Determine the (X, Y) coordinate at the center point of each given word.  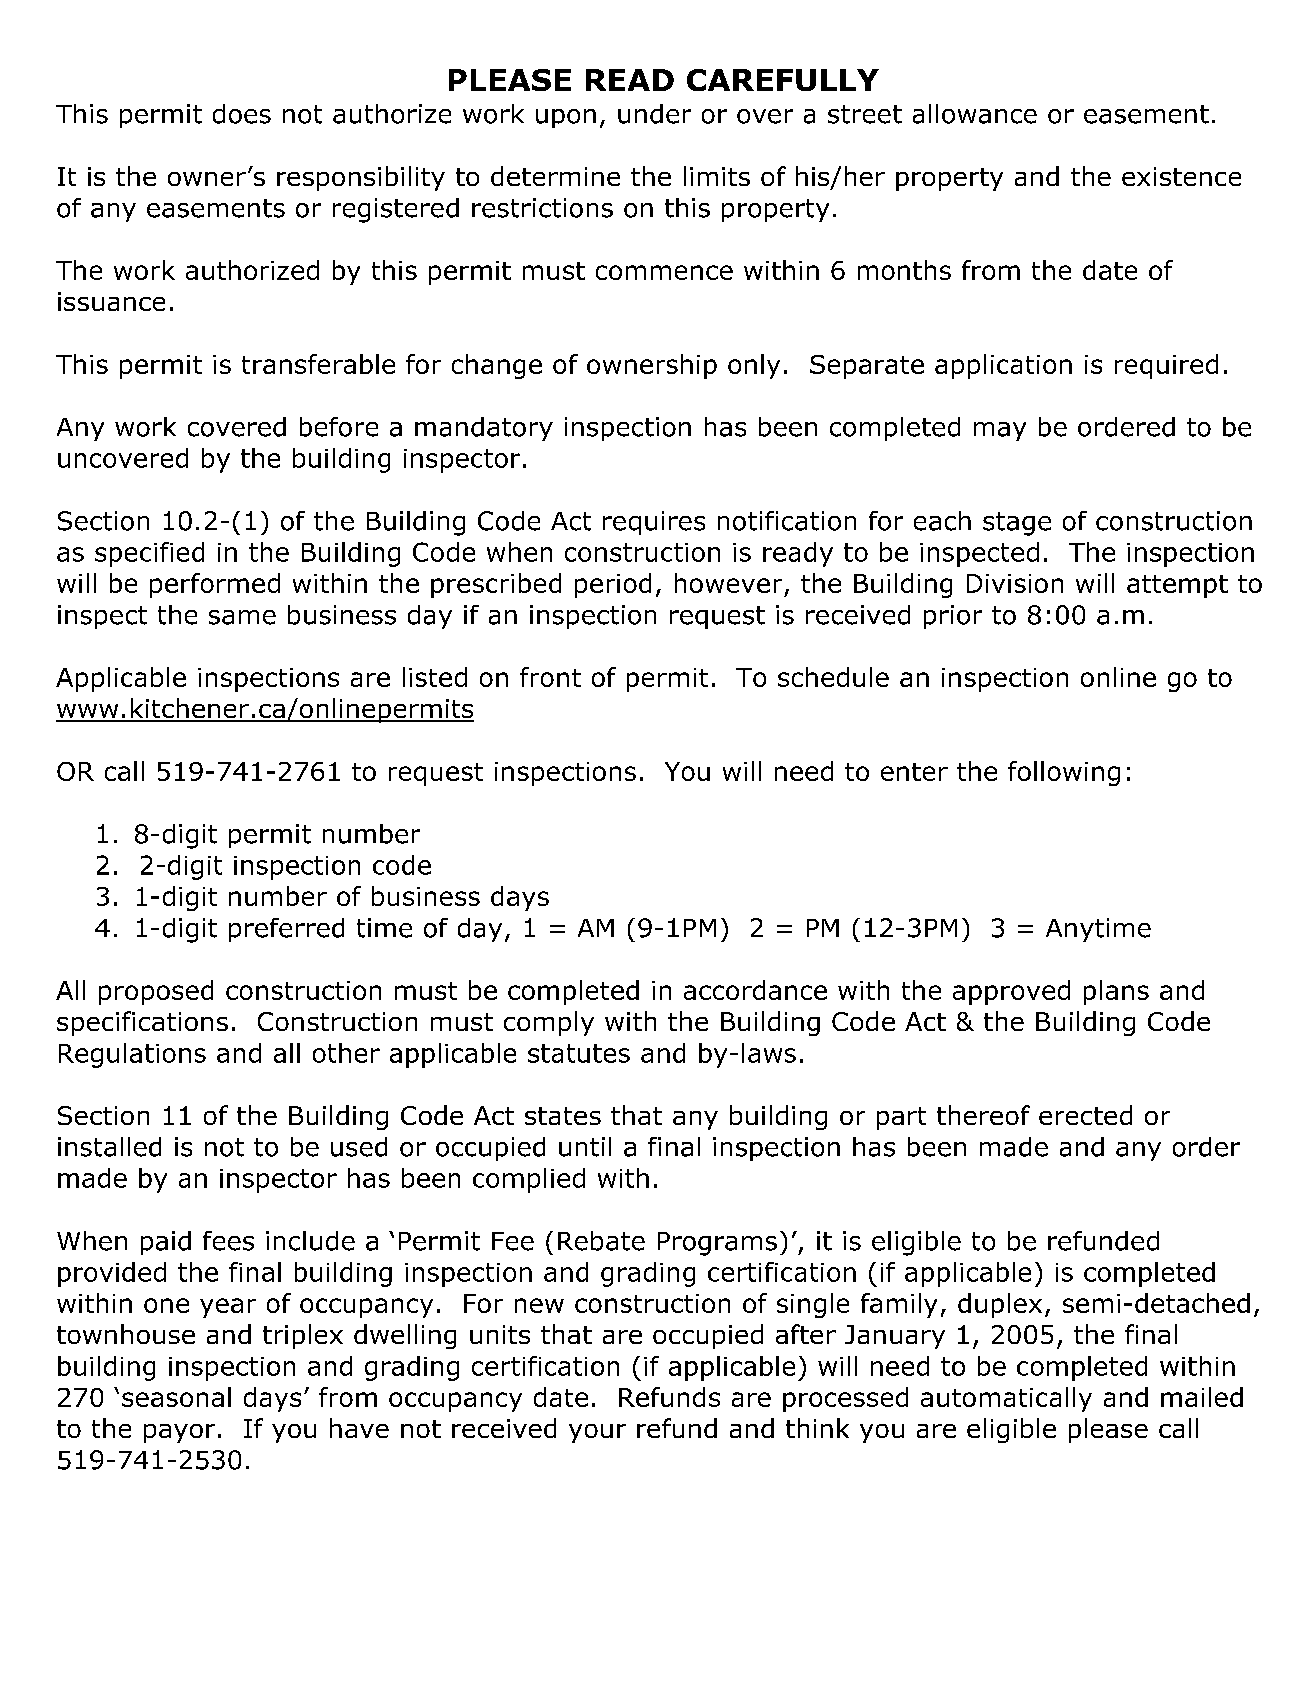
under (654, 114)
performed (215, 585)
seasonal (176, 1397)
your (597, 1433)
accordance (755, 990)
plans (1116, 992)
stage (1017, 524)
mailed (1202, 1397)
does (242, 114)
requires (654, 523)
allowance (975, 114)
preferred (286, 930)
